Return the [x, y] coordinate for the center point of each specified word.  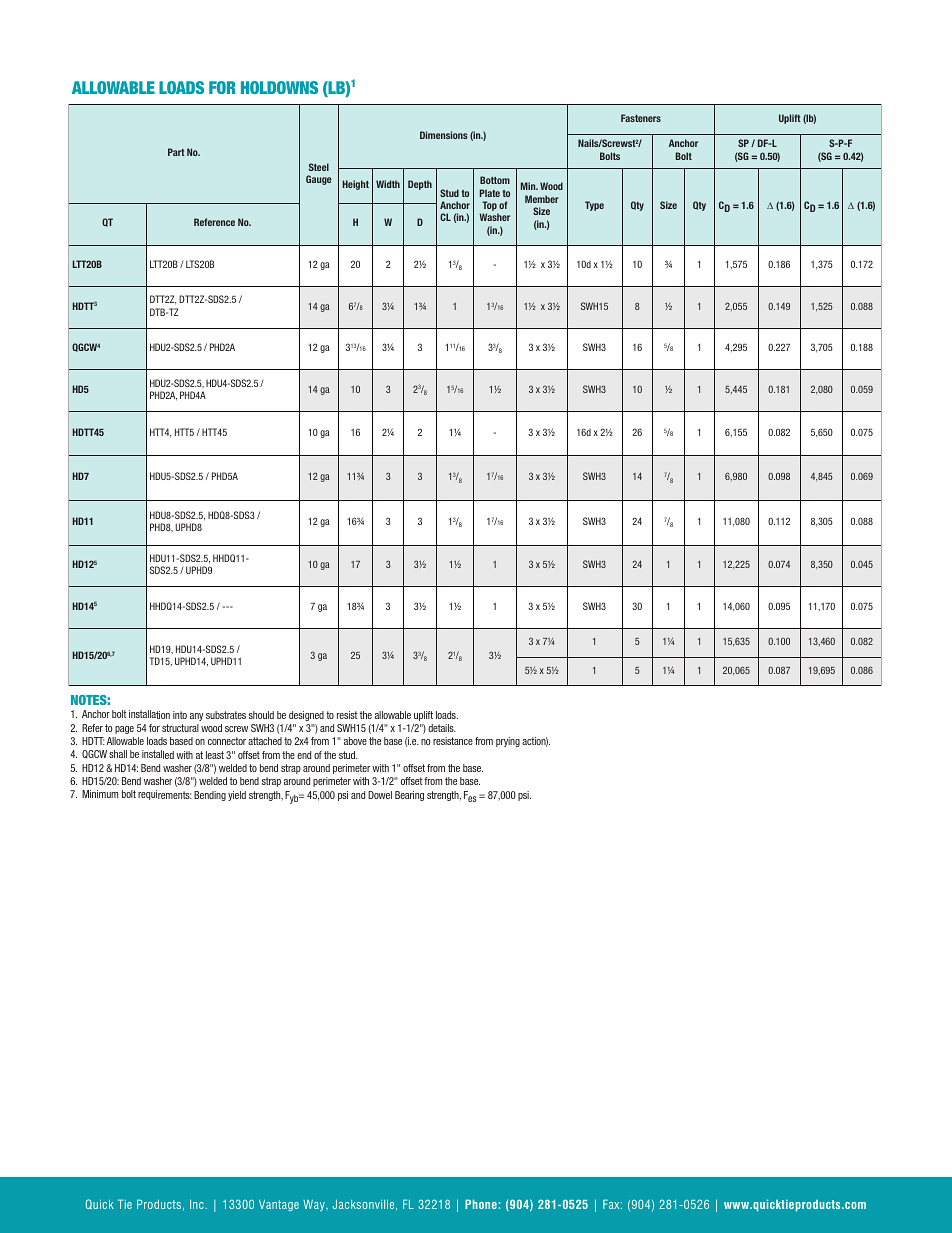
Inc [197, 1204]
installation [149, 714]
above [355, 741]
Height [356, 185]
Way [315, 1205]
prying [508, 742]
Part [176, 152]
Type [594, 206]
